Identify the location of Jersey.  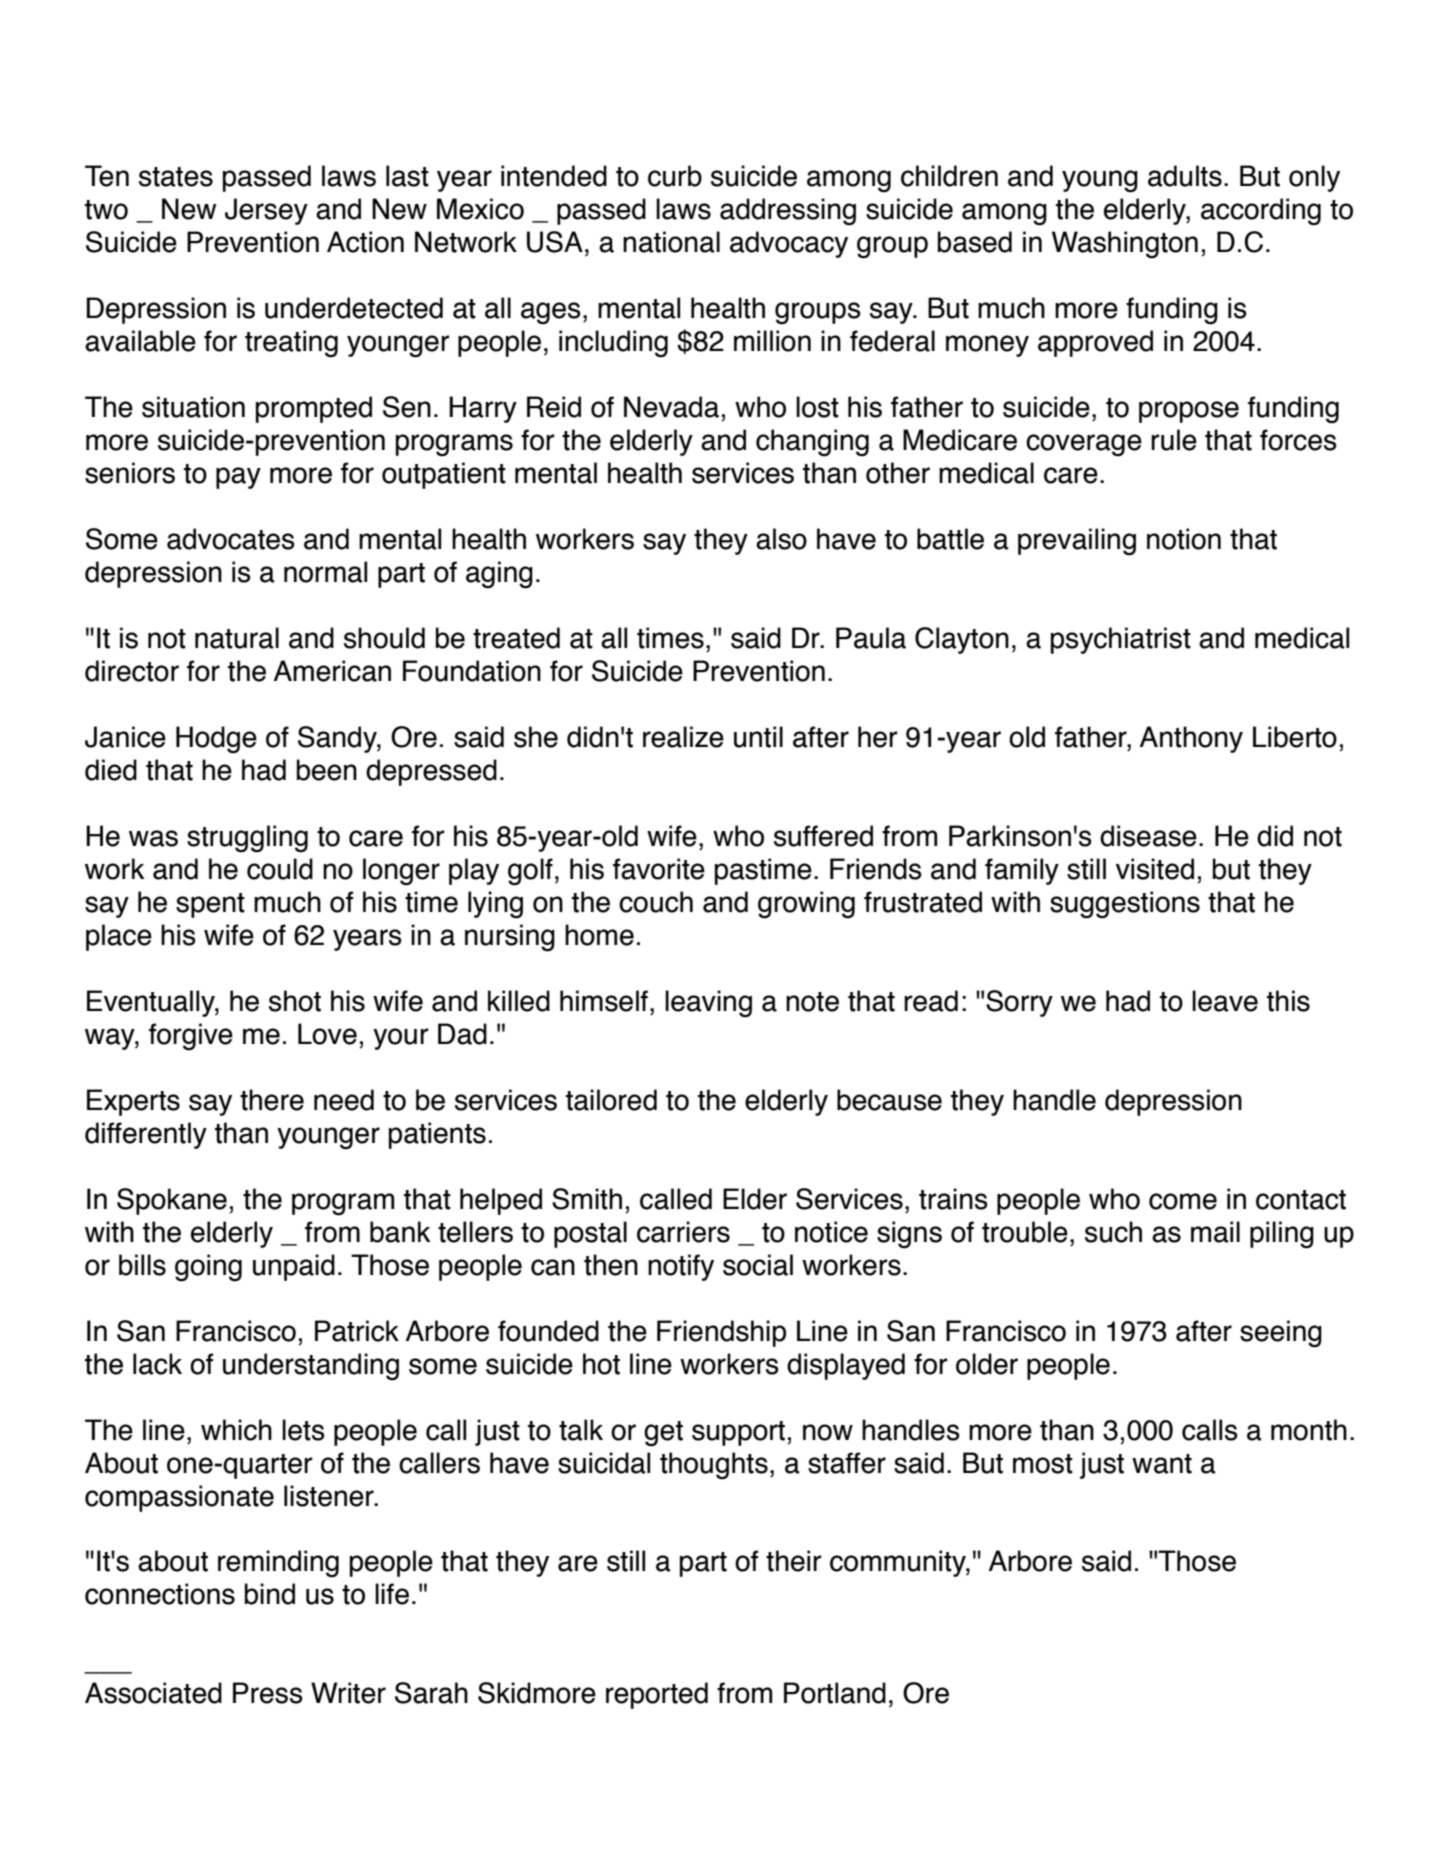
(266, 211).
